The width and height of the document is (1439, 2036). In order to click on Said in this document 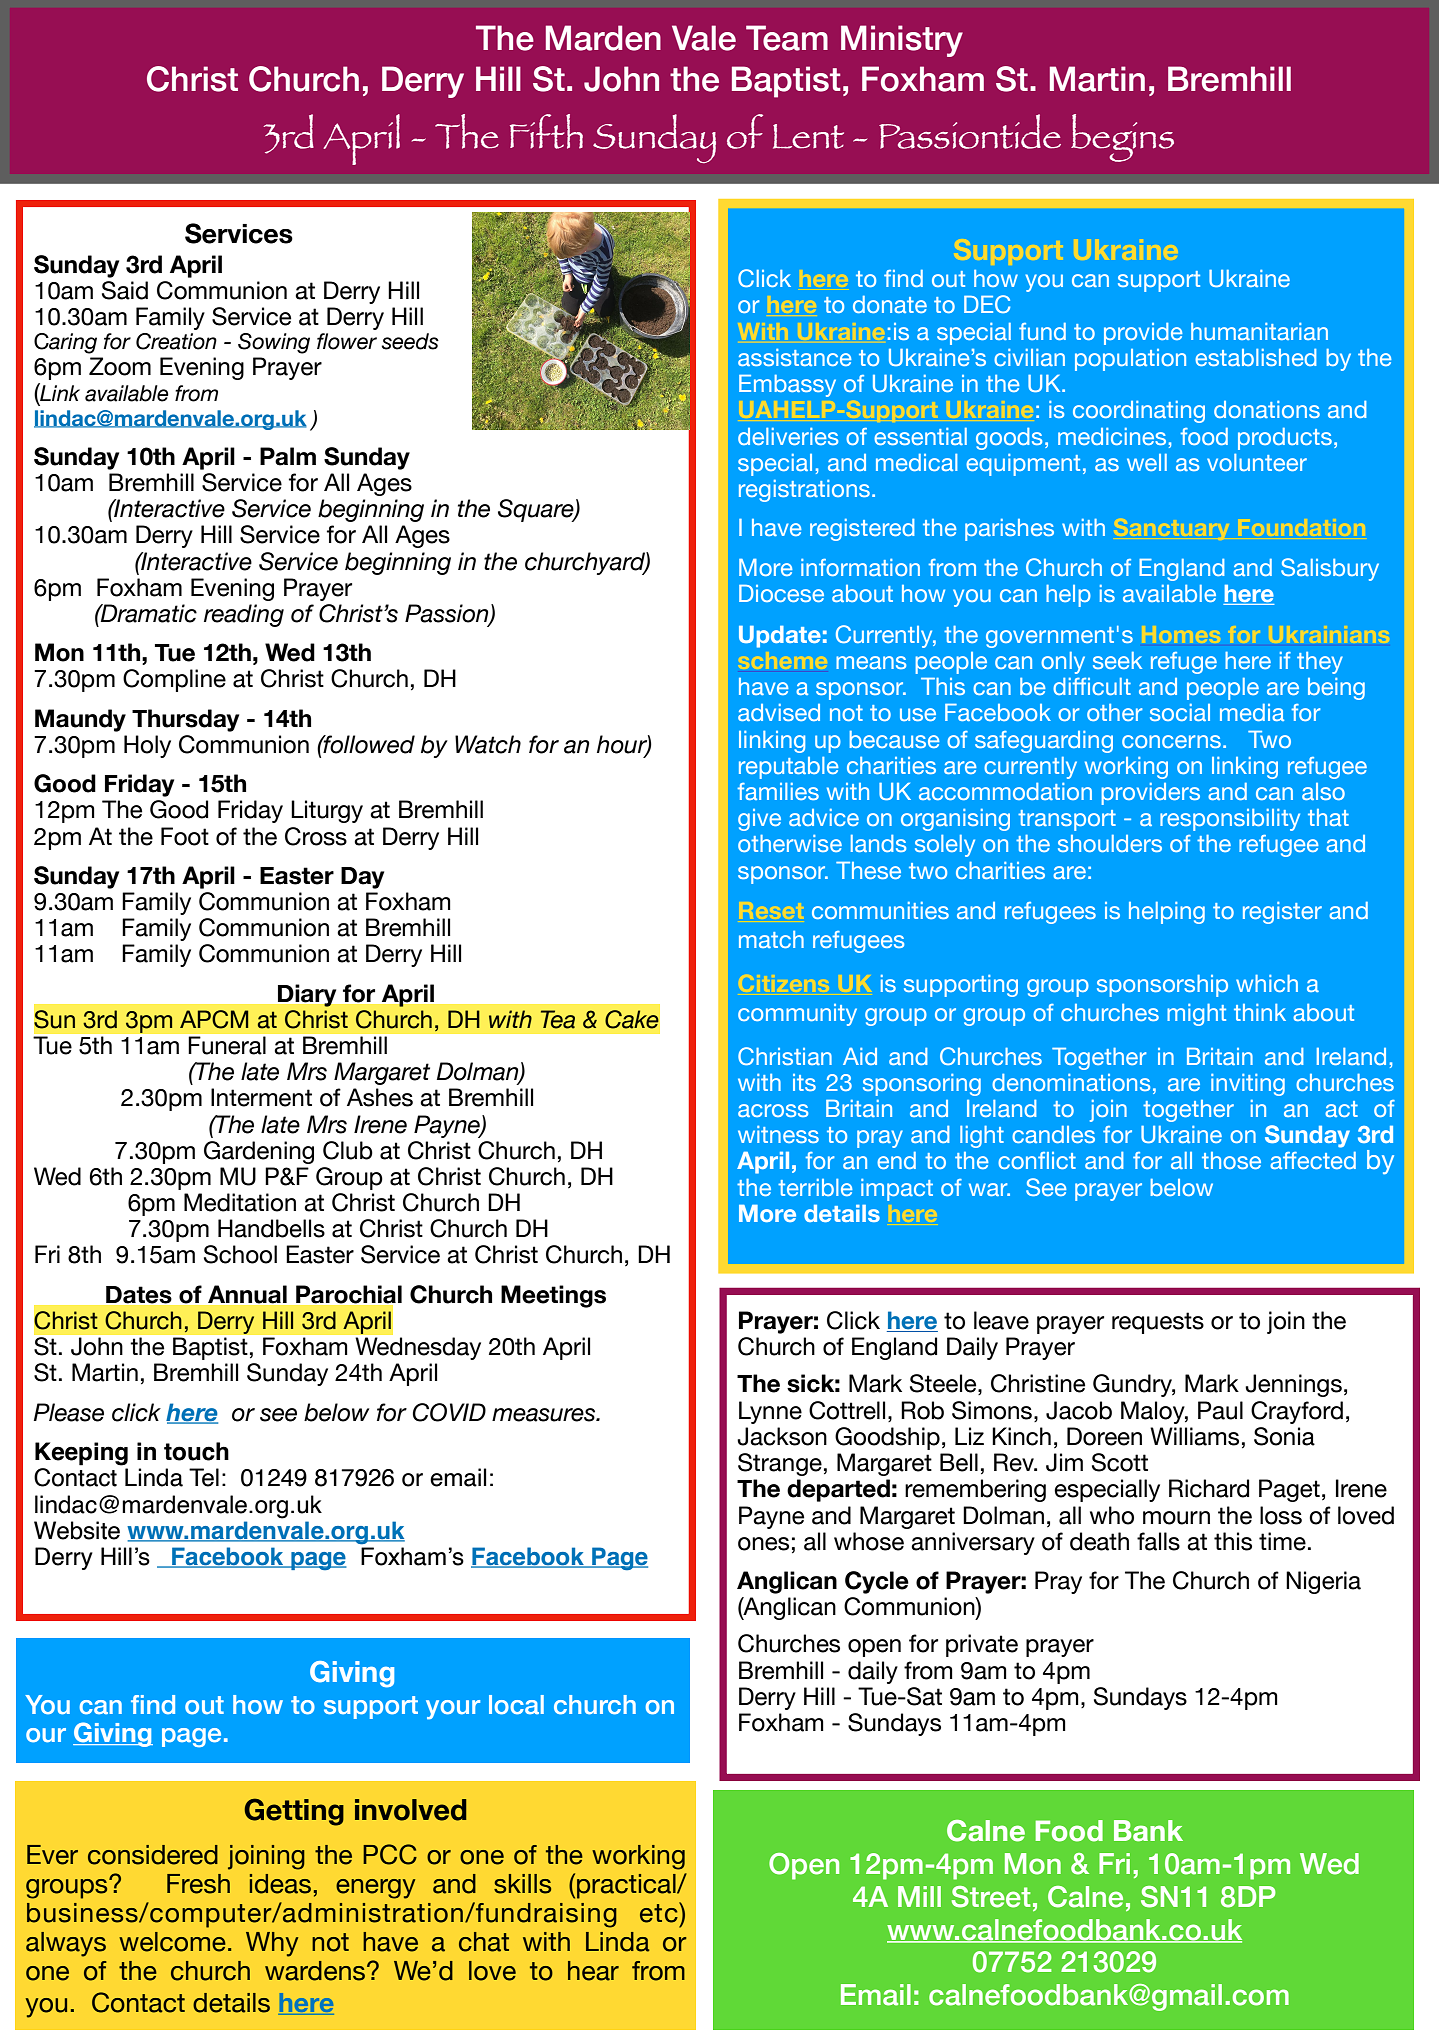, I will do `click(125, 290)`.
